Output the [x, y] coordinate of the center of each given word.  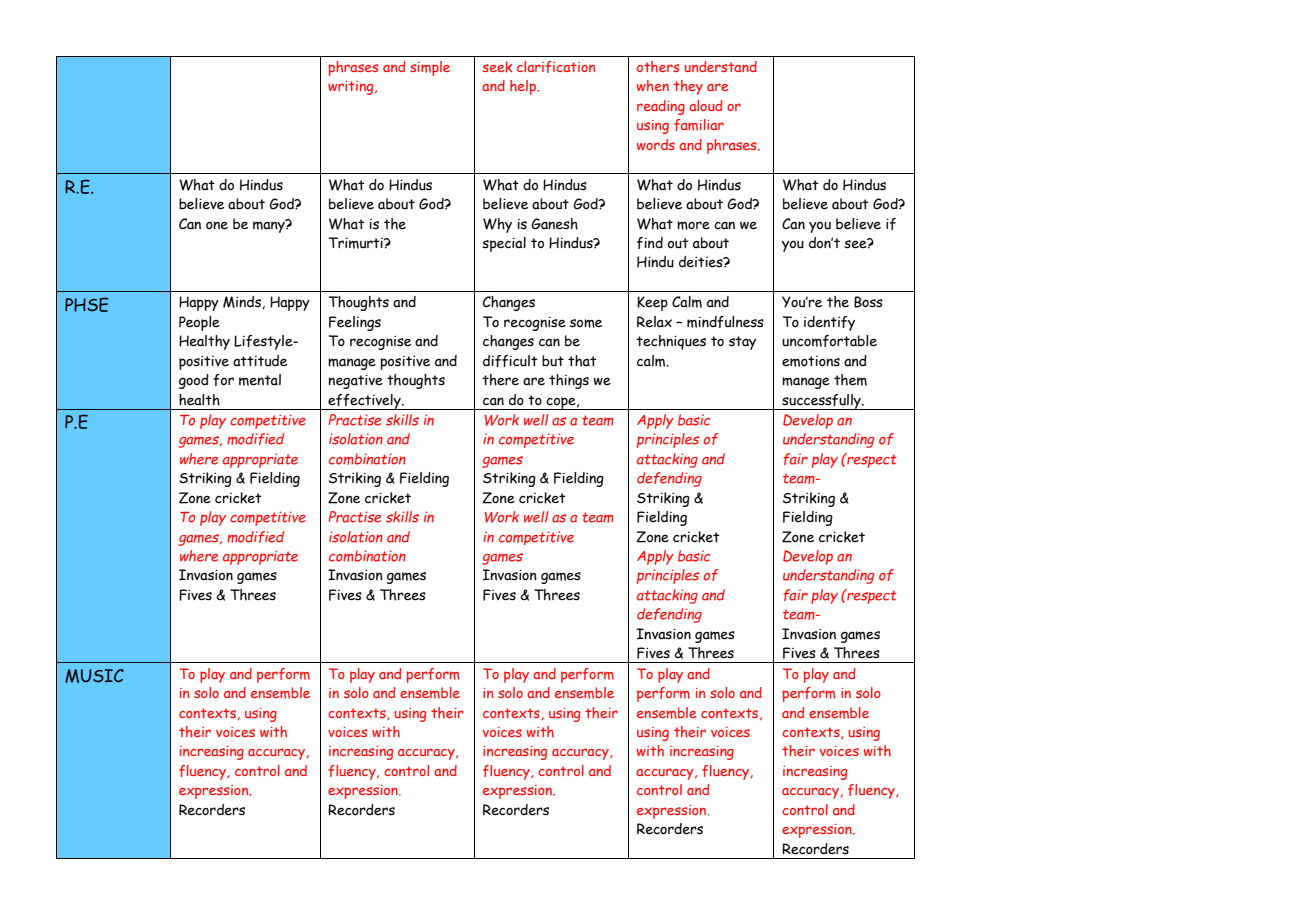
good [194, 381]
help [524, 87]
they [688, 87]
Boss [868, 302]
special [504, 244]
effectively [364, 402]
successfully [821, 402]
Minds [243, 302]
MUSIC [94, 676]
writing [352, 88]
